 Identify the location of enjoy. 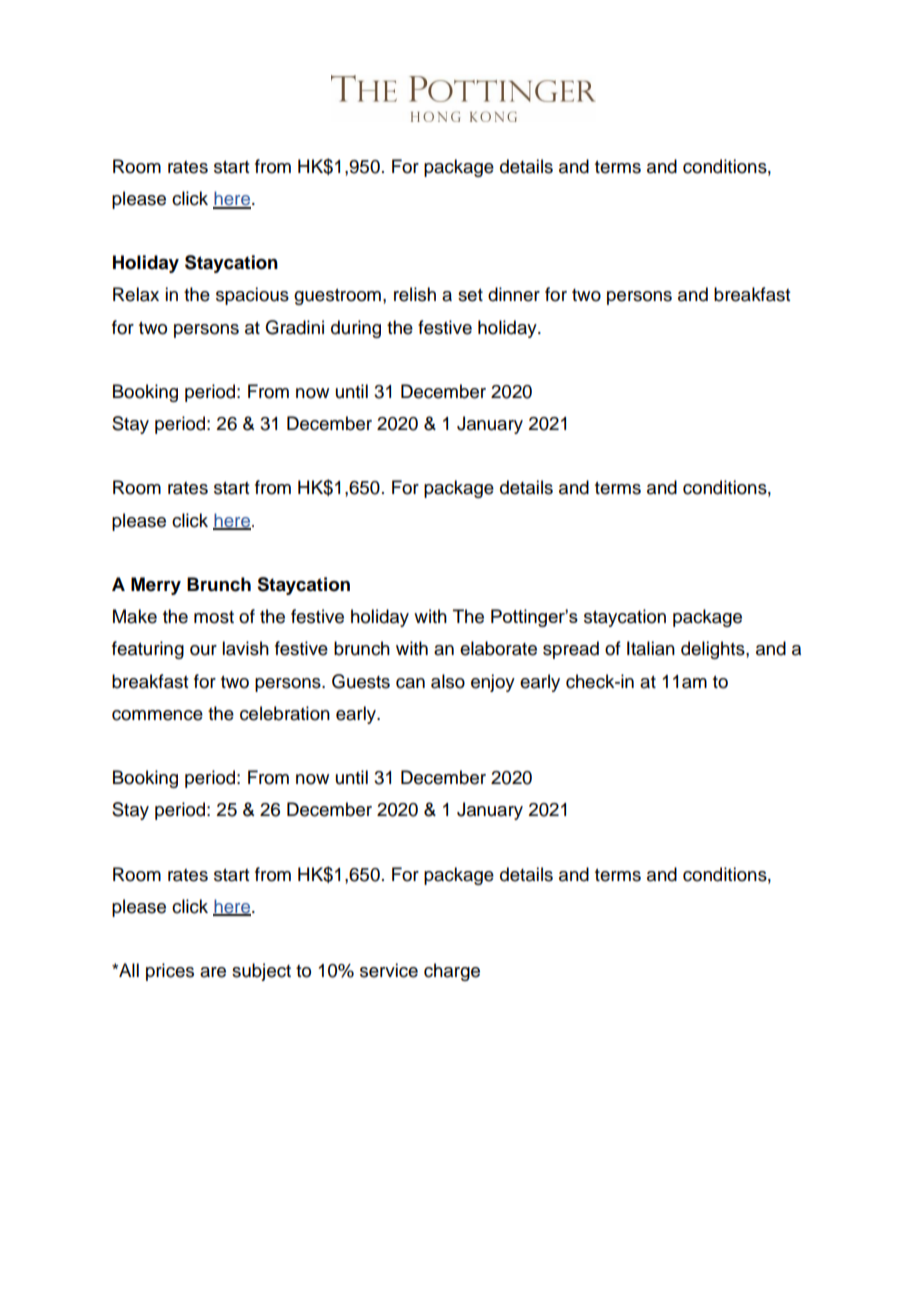
(493, 683).
